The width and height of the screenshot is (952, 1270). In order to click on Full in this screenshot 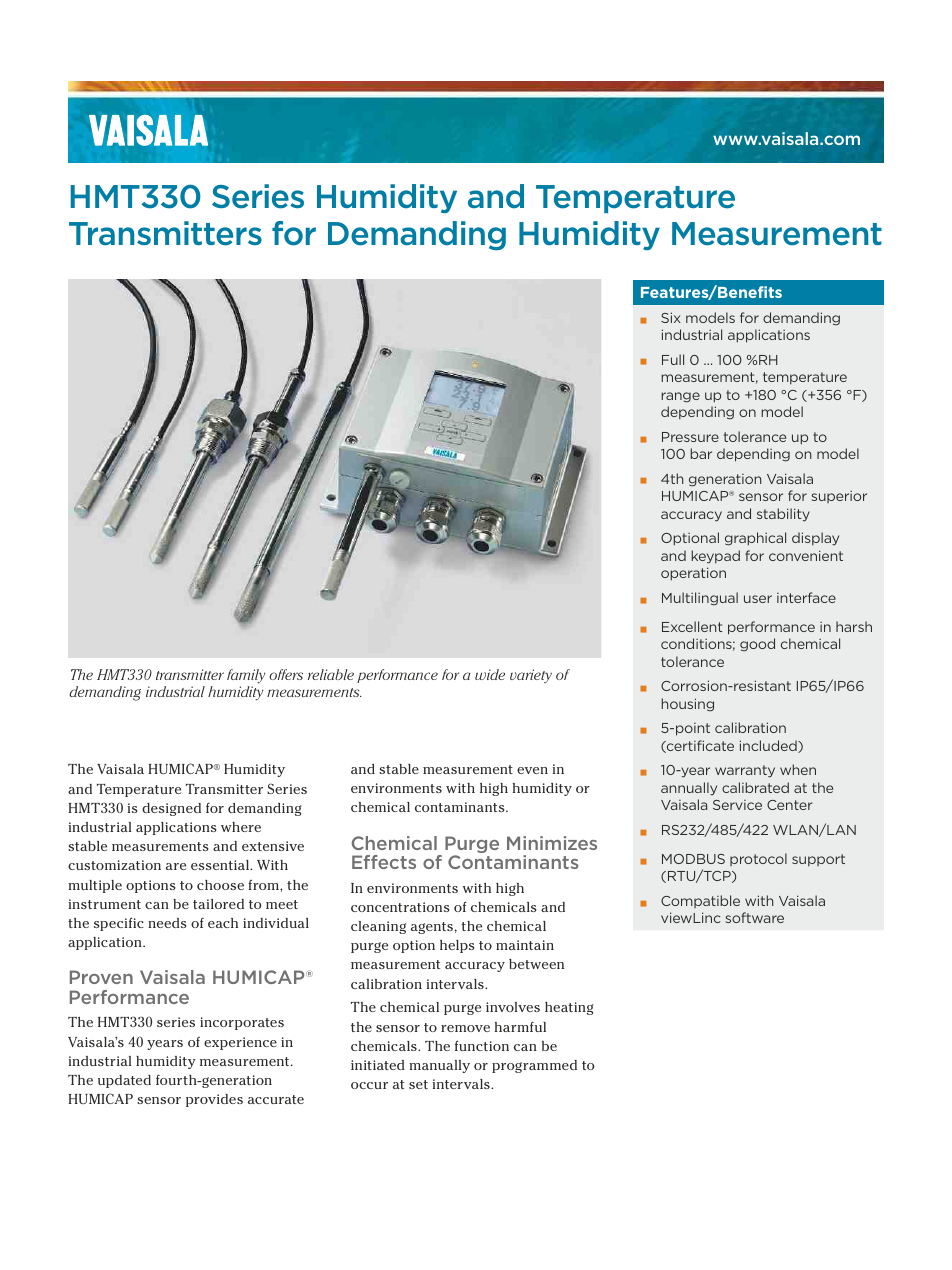, I will do `click(673, 359)`.
